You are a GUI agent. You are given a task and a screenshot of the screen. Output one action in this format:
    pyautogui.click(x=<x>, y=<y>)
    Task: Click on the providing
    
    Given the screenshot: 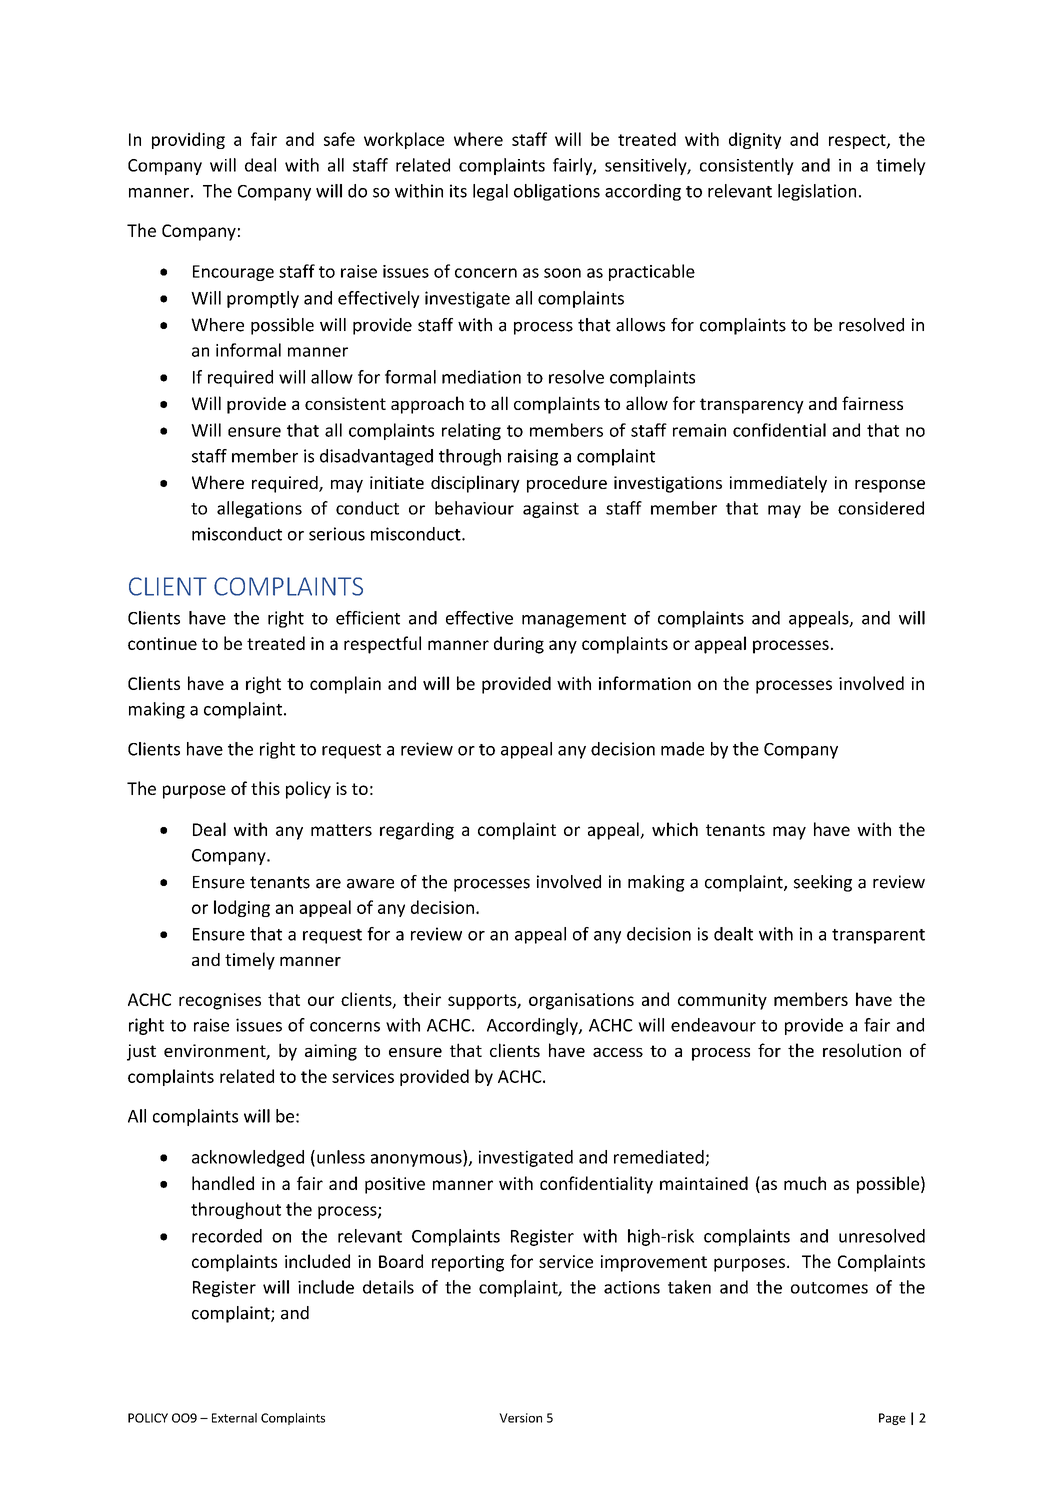 What is the action you would take?
    pyautogui.click(x=188, y=140)
